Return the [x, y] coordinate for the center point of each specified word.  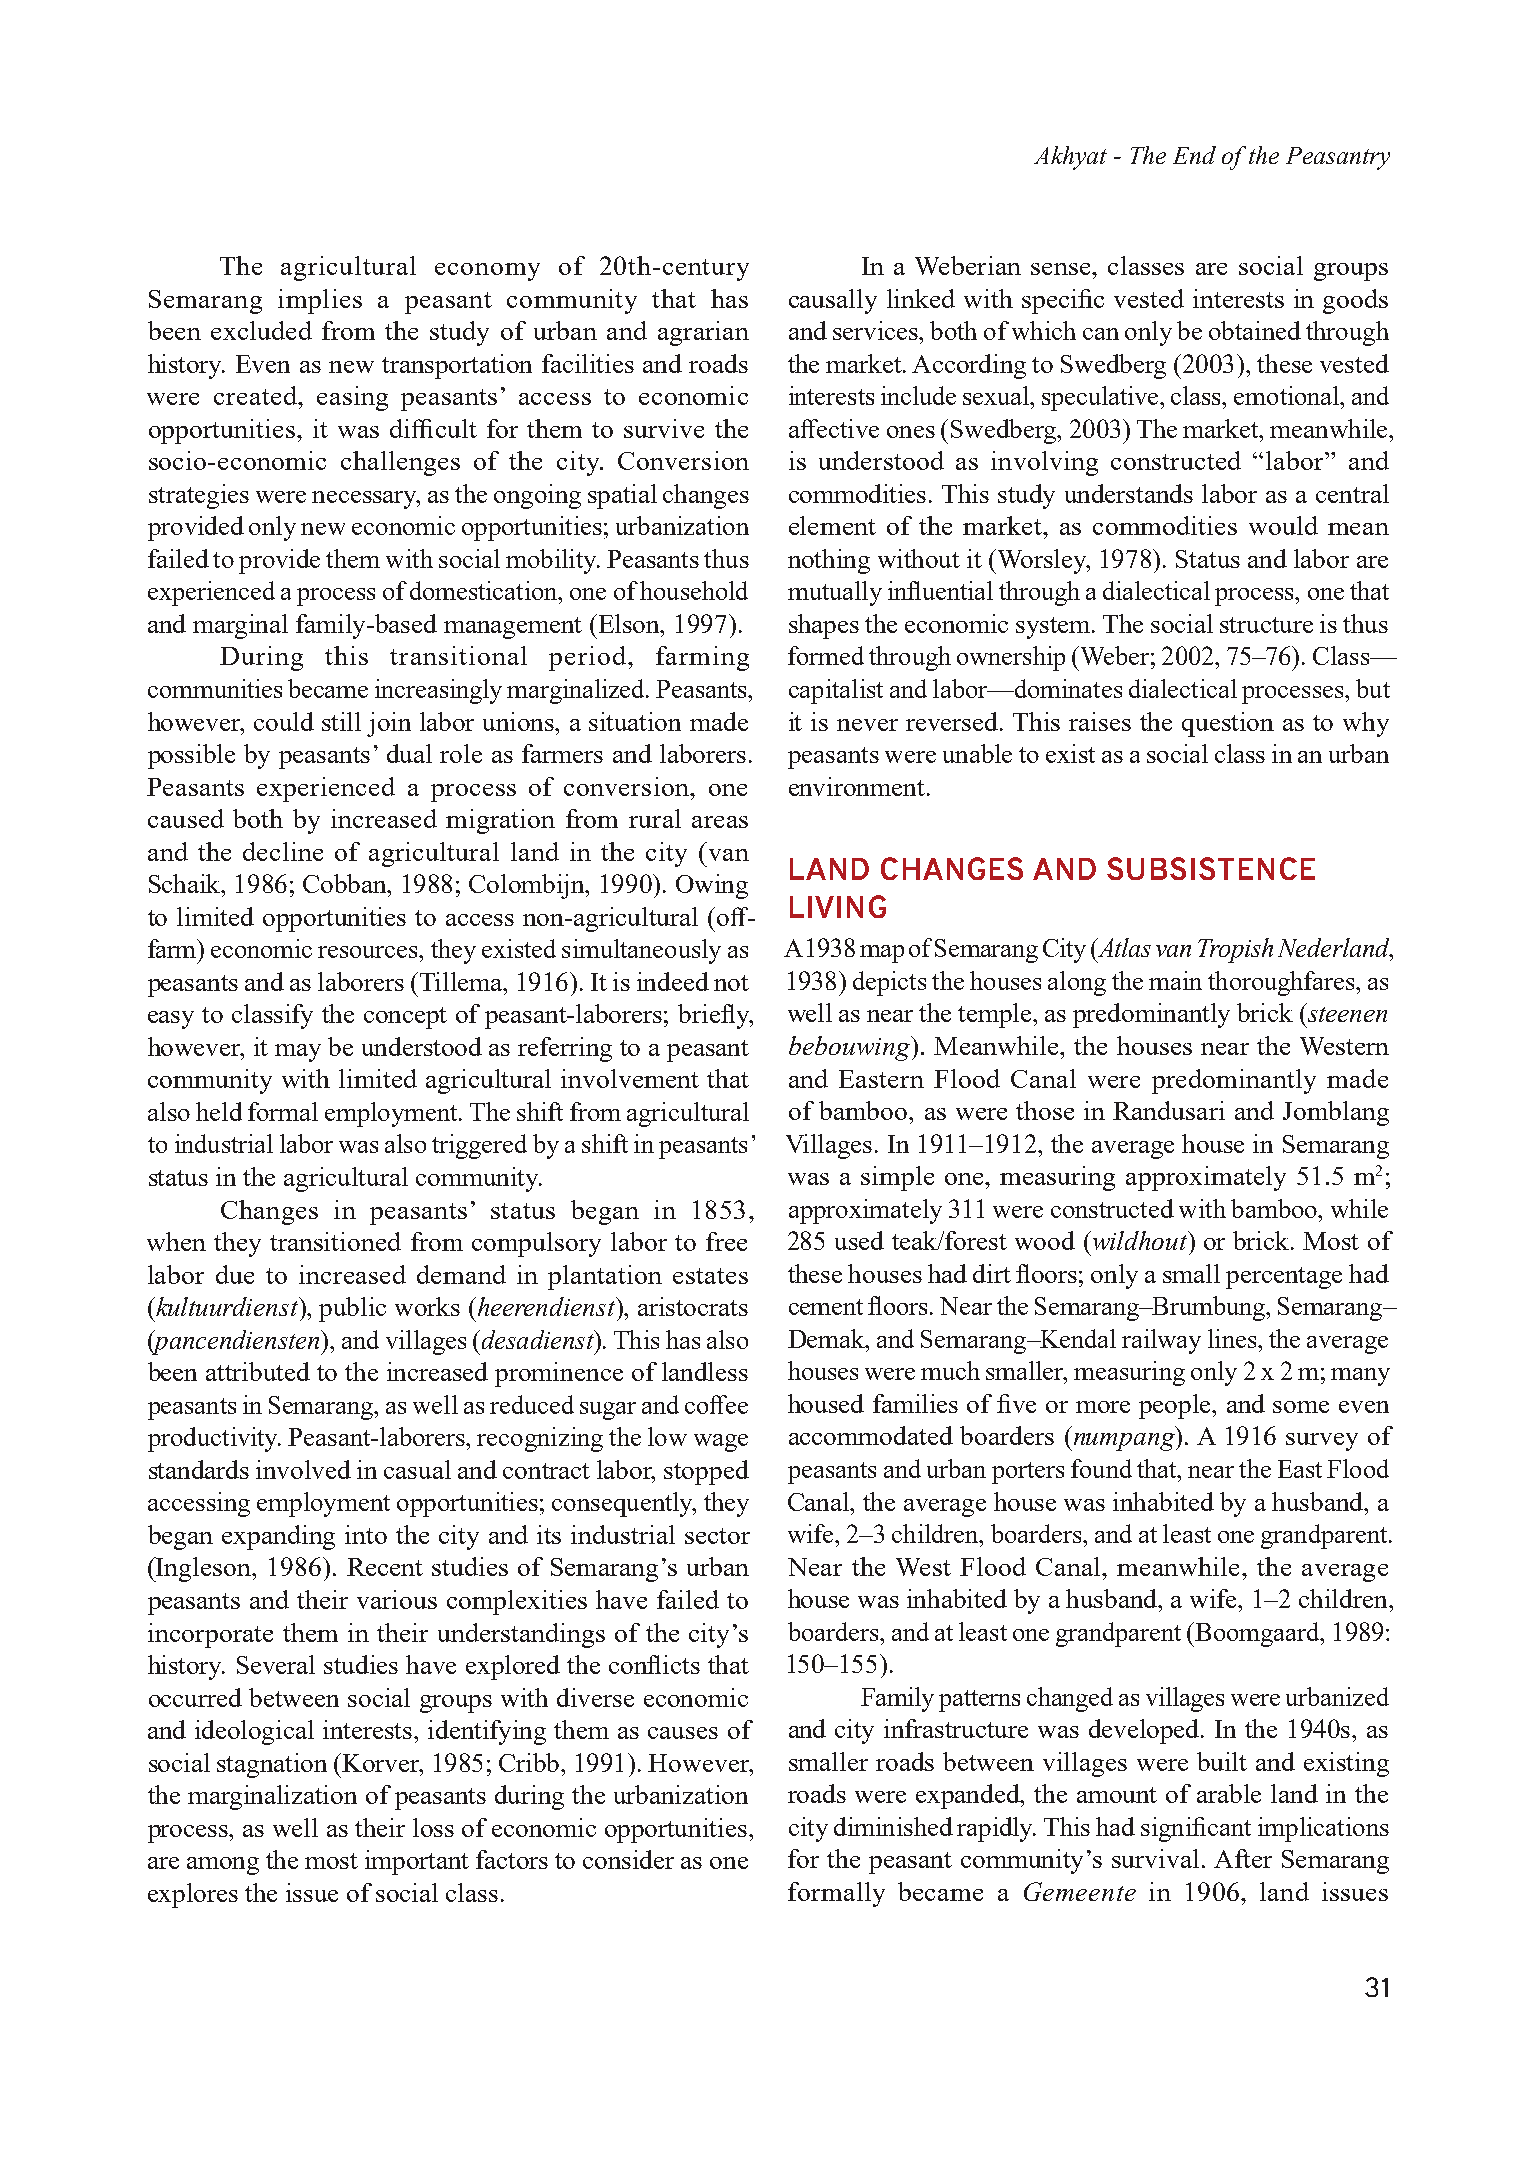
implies [320, 301]
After [1243, 1858]
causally [833, 301]
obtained [1255, 330]
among [223, 1866]
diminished [893, 1826]
